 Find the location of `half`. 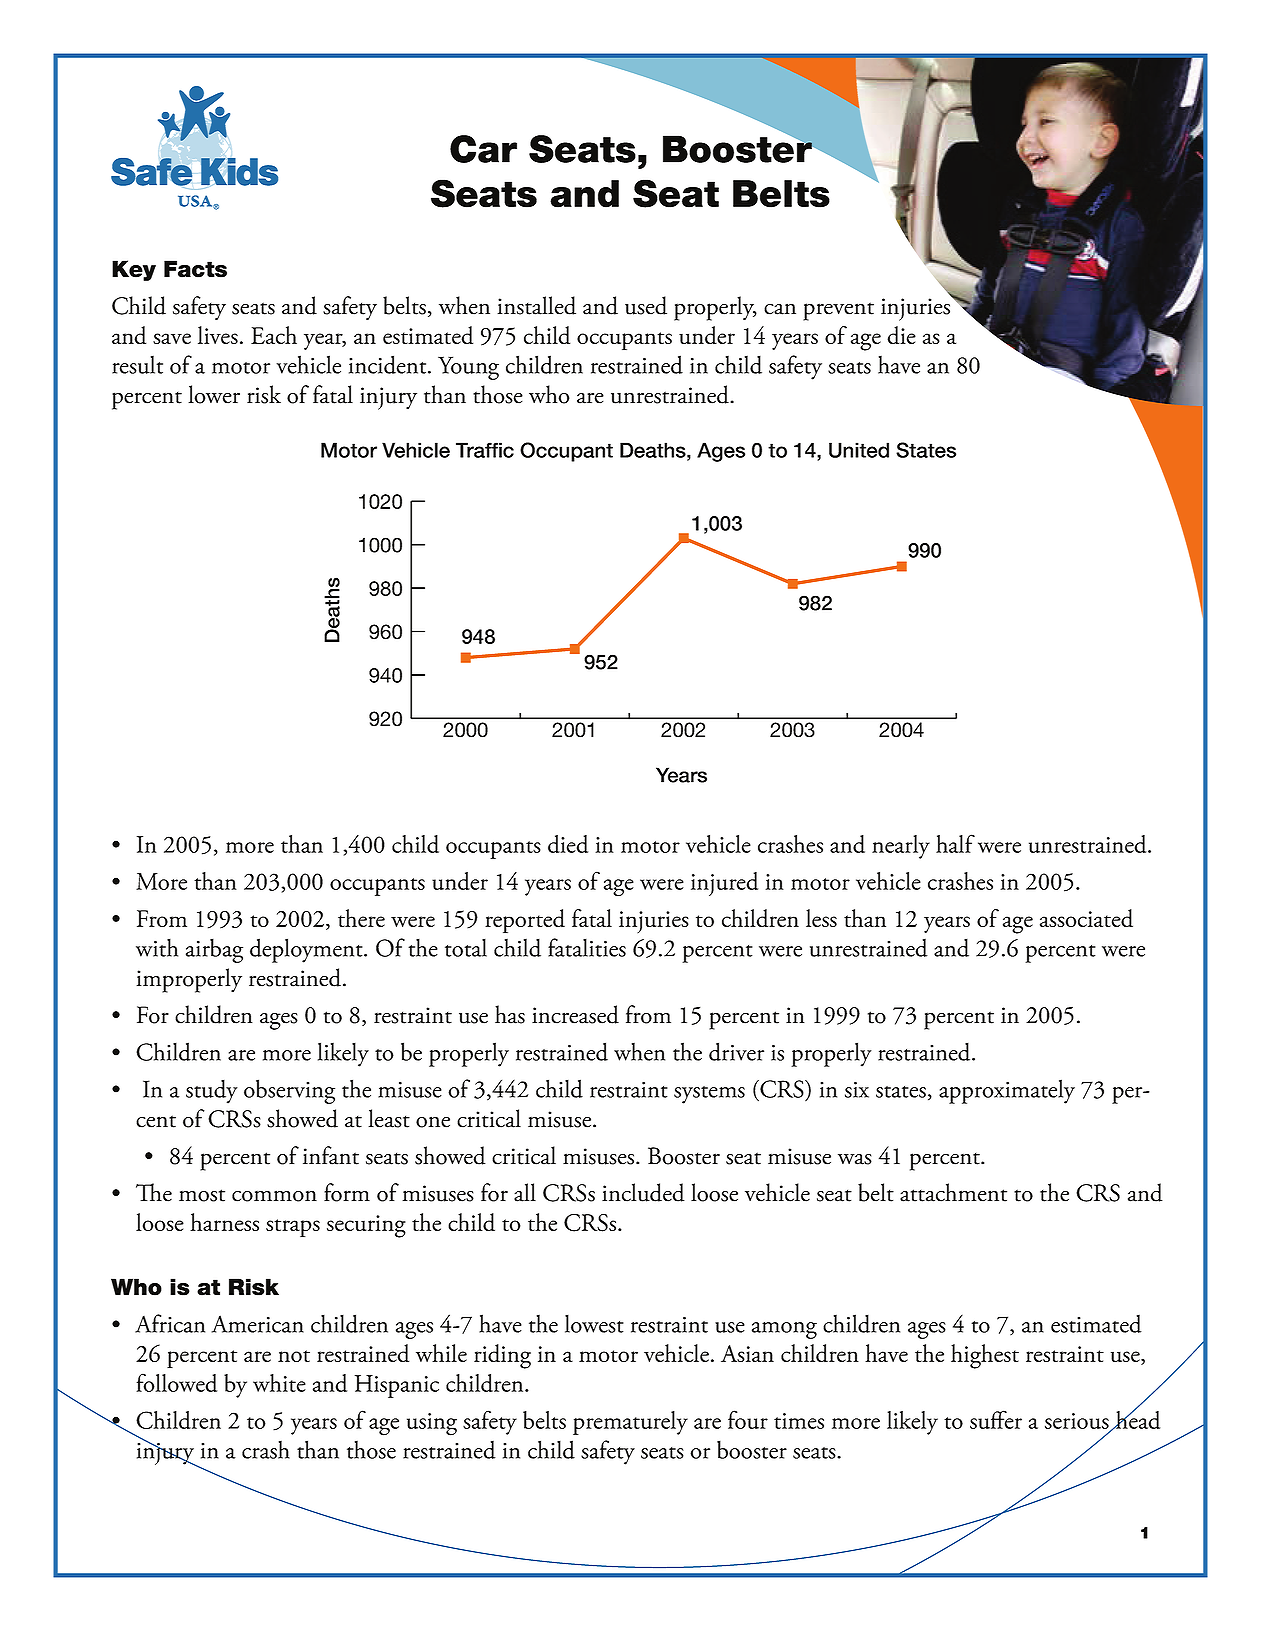

half is located at coordinates (955, 843).
